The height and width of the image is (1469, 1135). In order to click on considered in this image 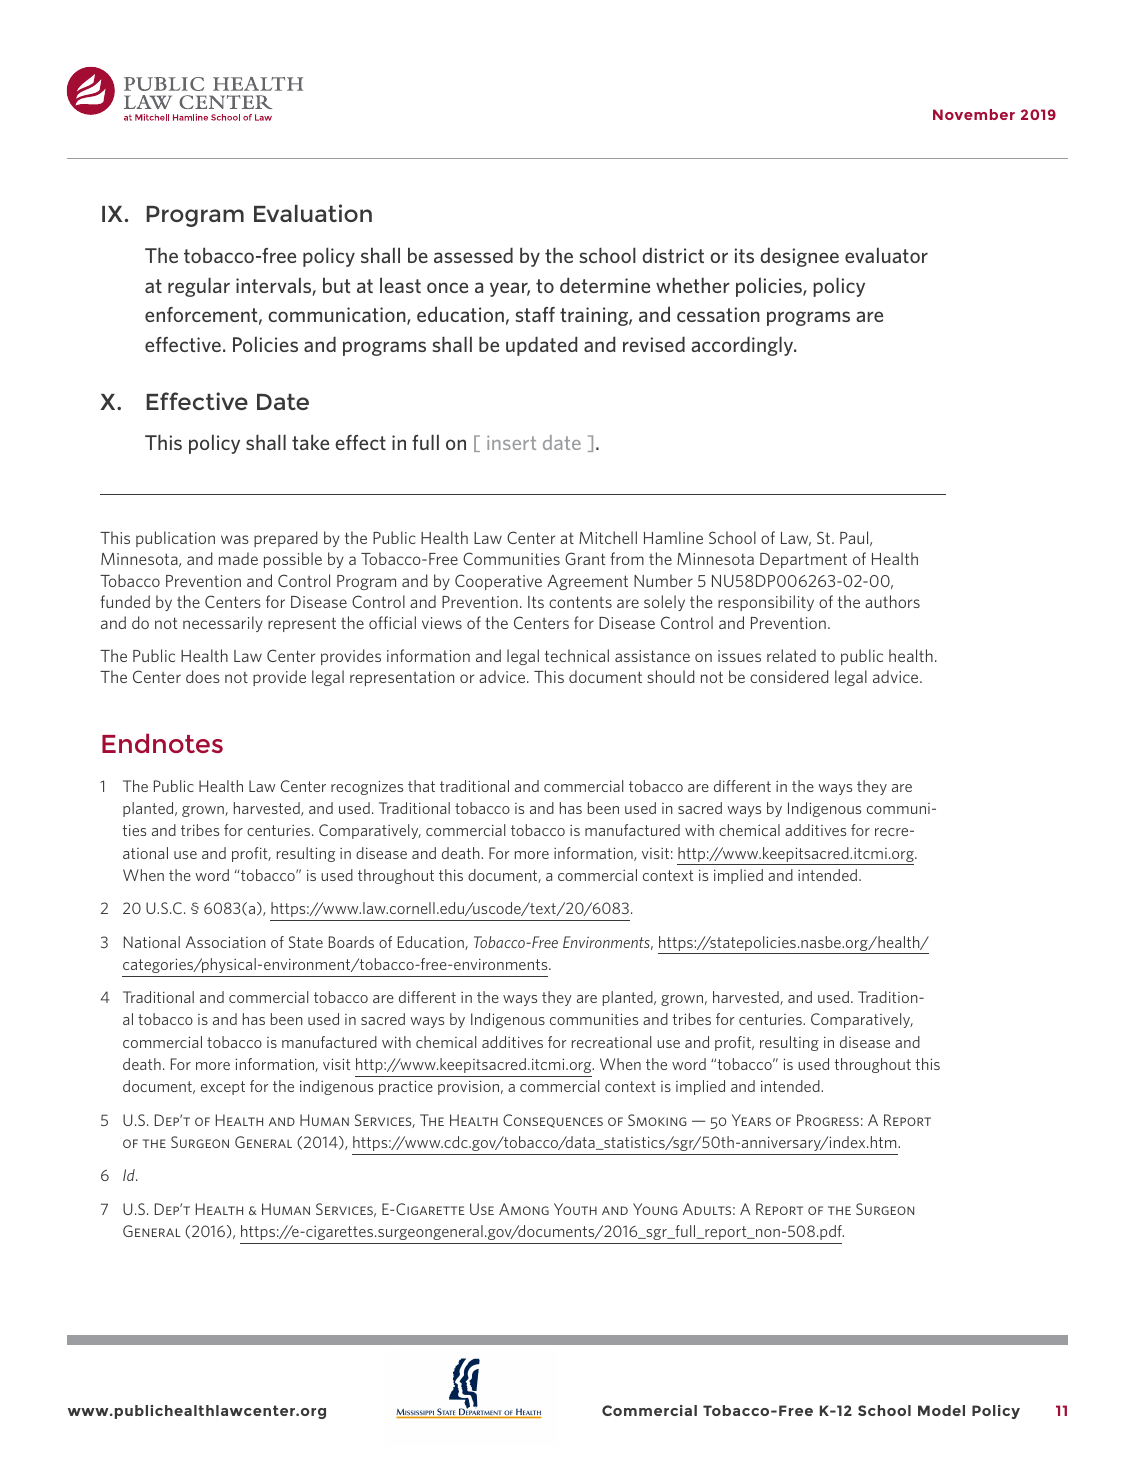, I will do `click(789, 676)`.
